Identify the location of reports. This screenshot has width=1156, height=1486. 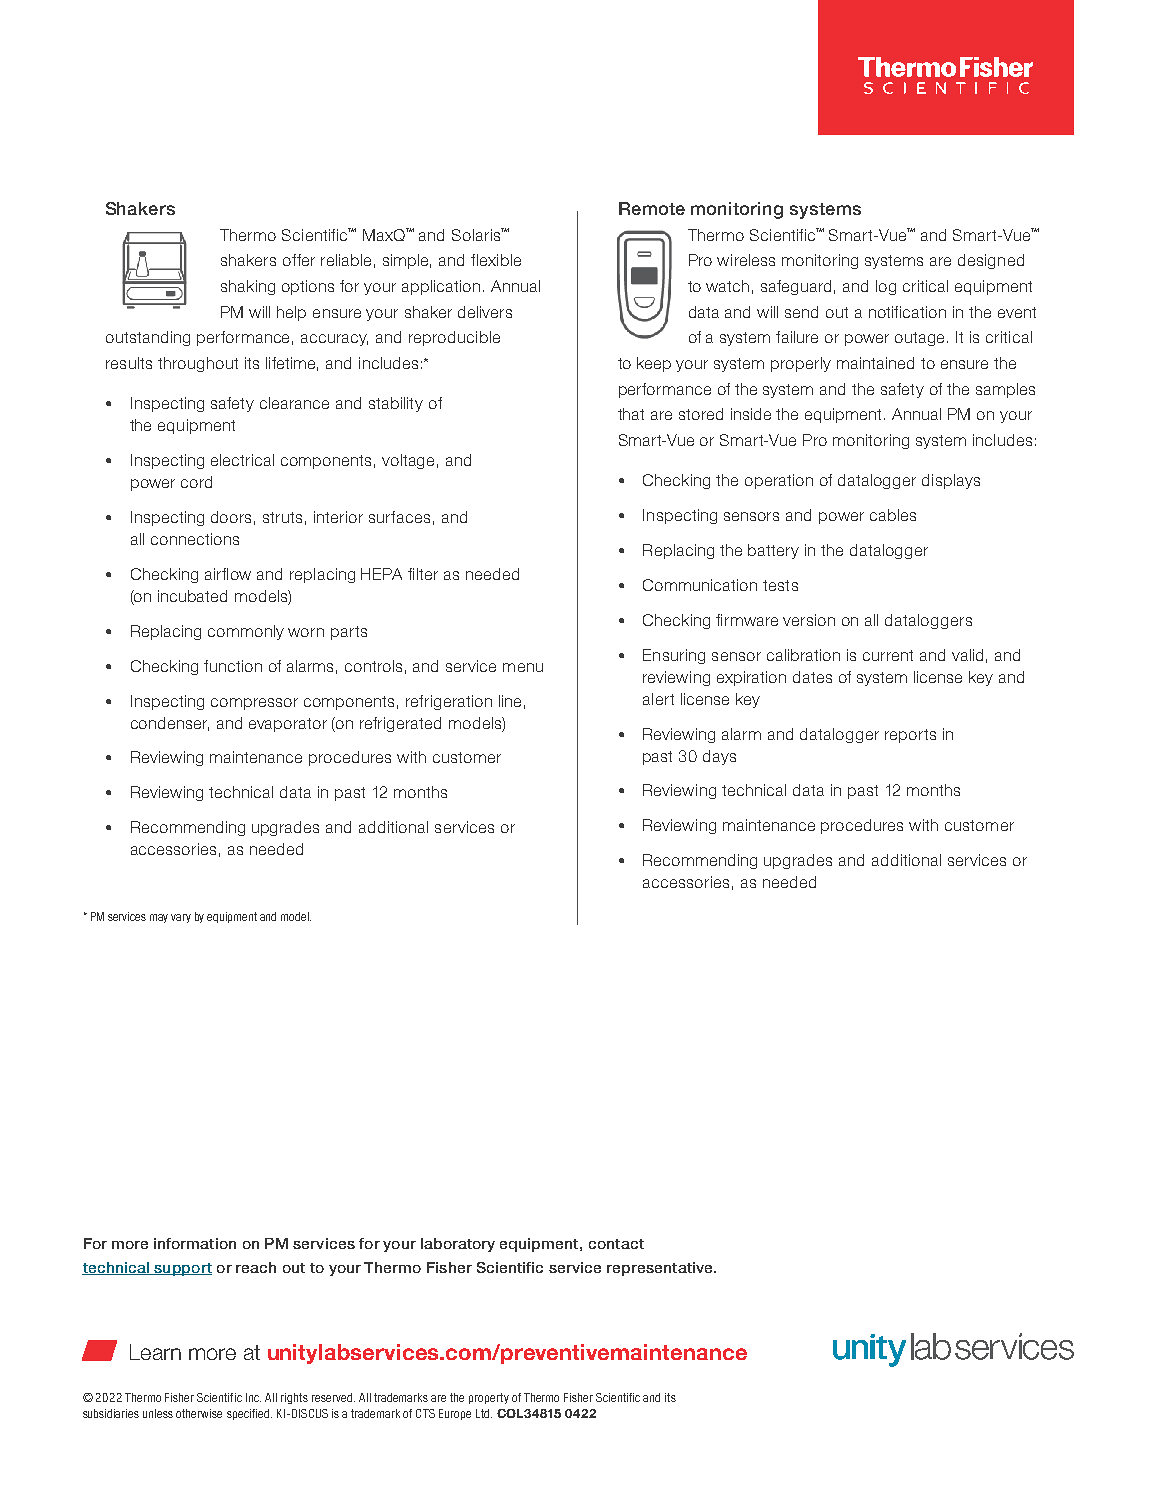
(910, 736).
